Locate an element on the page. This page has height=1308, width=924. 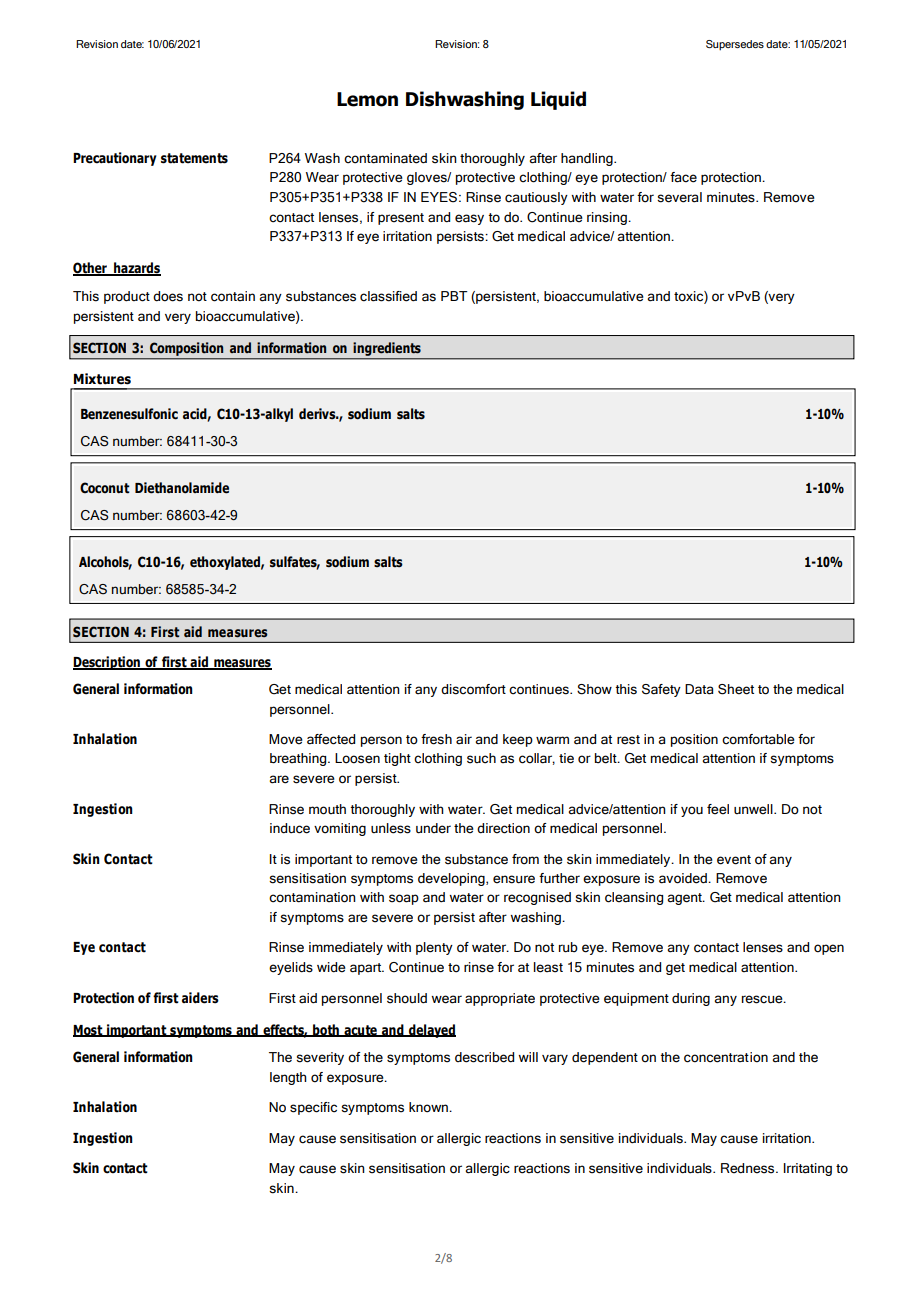
statements is located at coordinates (194, 158).
